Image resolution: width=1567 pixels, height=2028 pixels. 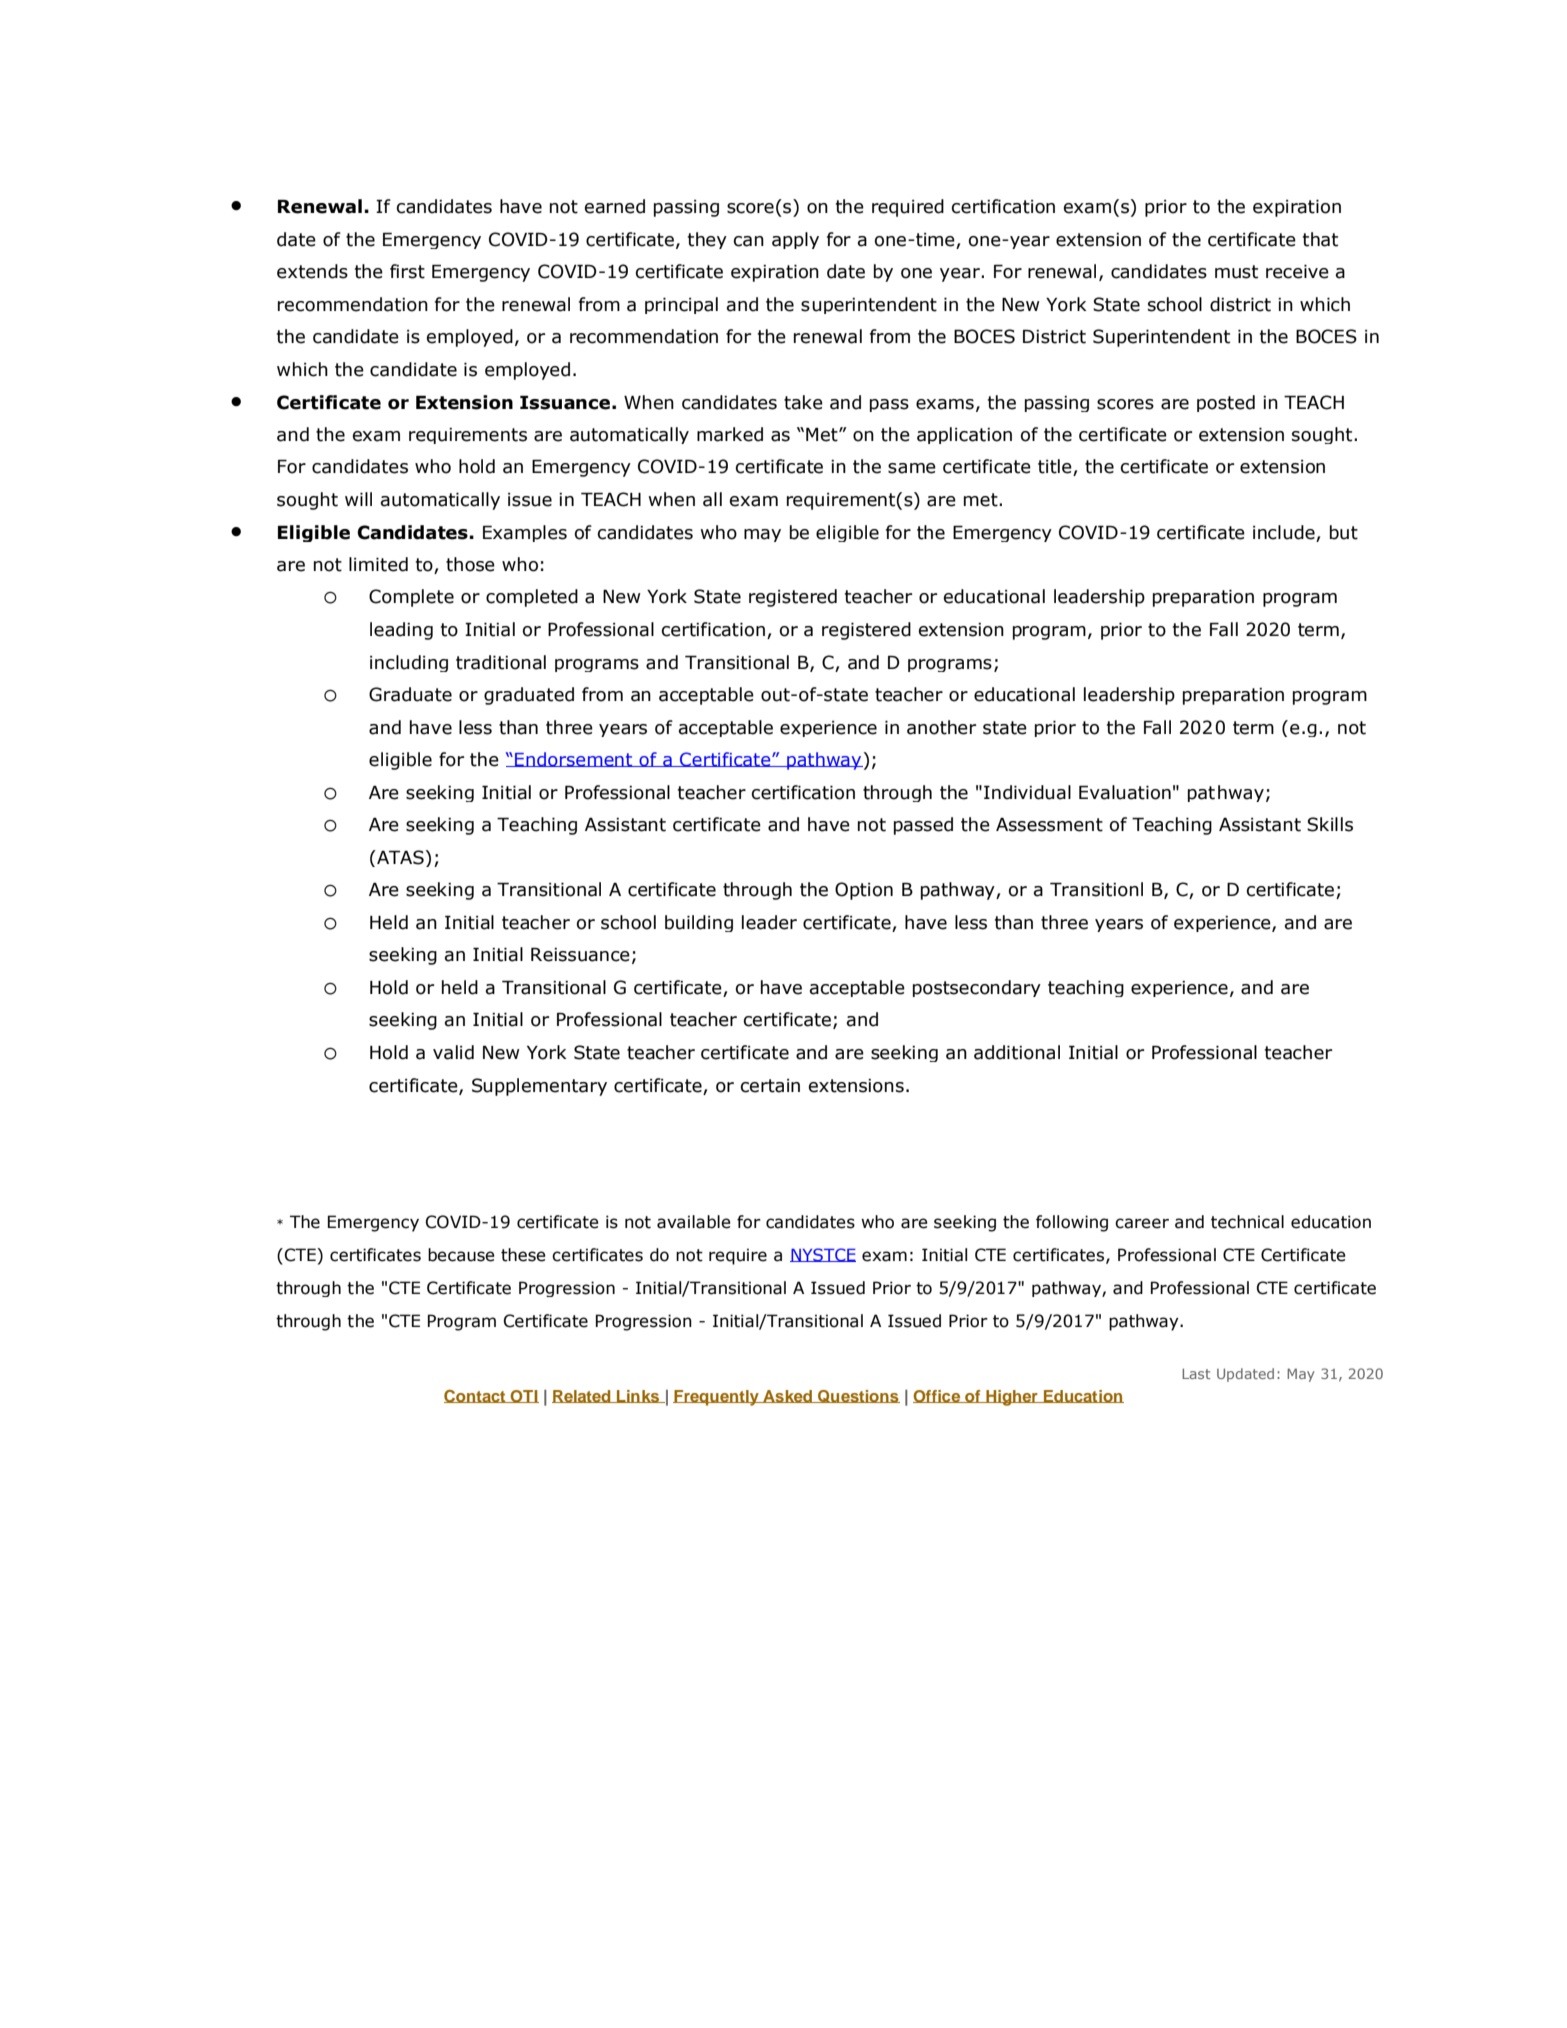 What do you see at coordinates (795, 240) in the screenshot?
I see `apply` at bounding box center [795, 240].
